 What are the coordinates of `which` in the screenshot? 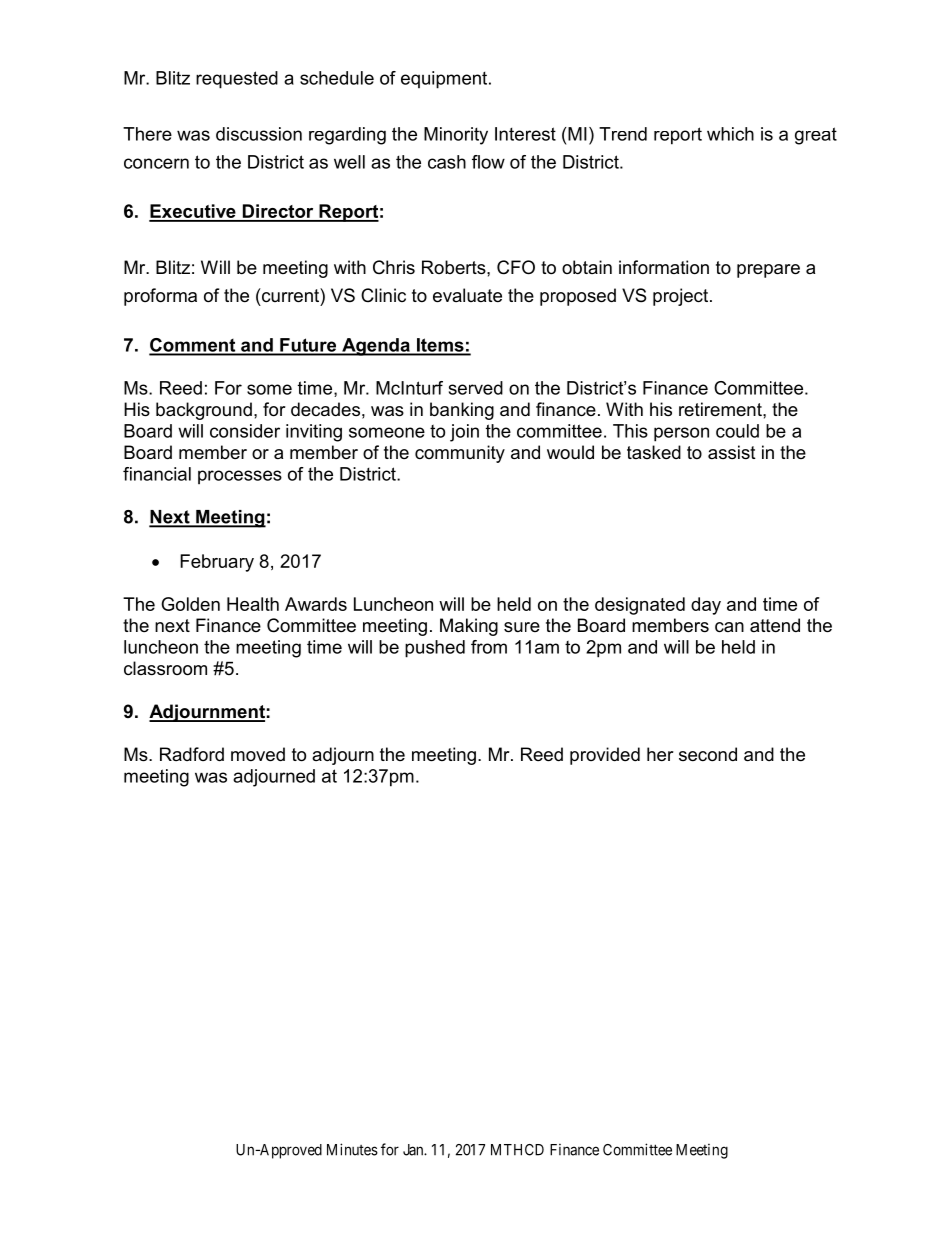 It's located at (730, 134).
